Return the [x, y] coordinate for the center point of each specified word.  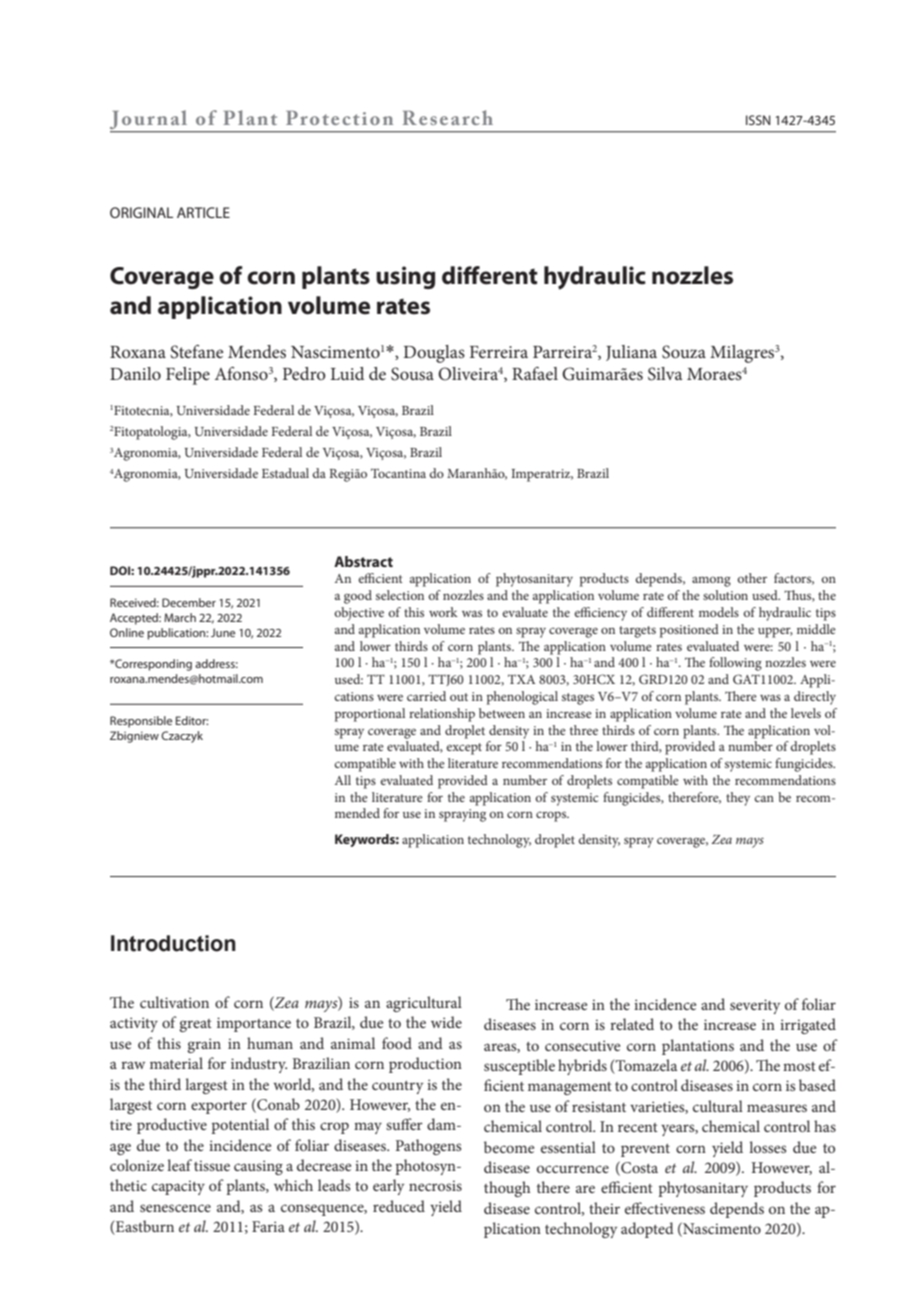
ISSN [758, 120]
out [459, 697]
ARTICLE [203, 212]
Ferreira [499, 352]
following [735, 664]
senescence [175, 1208]
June [223, 632]
